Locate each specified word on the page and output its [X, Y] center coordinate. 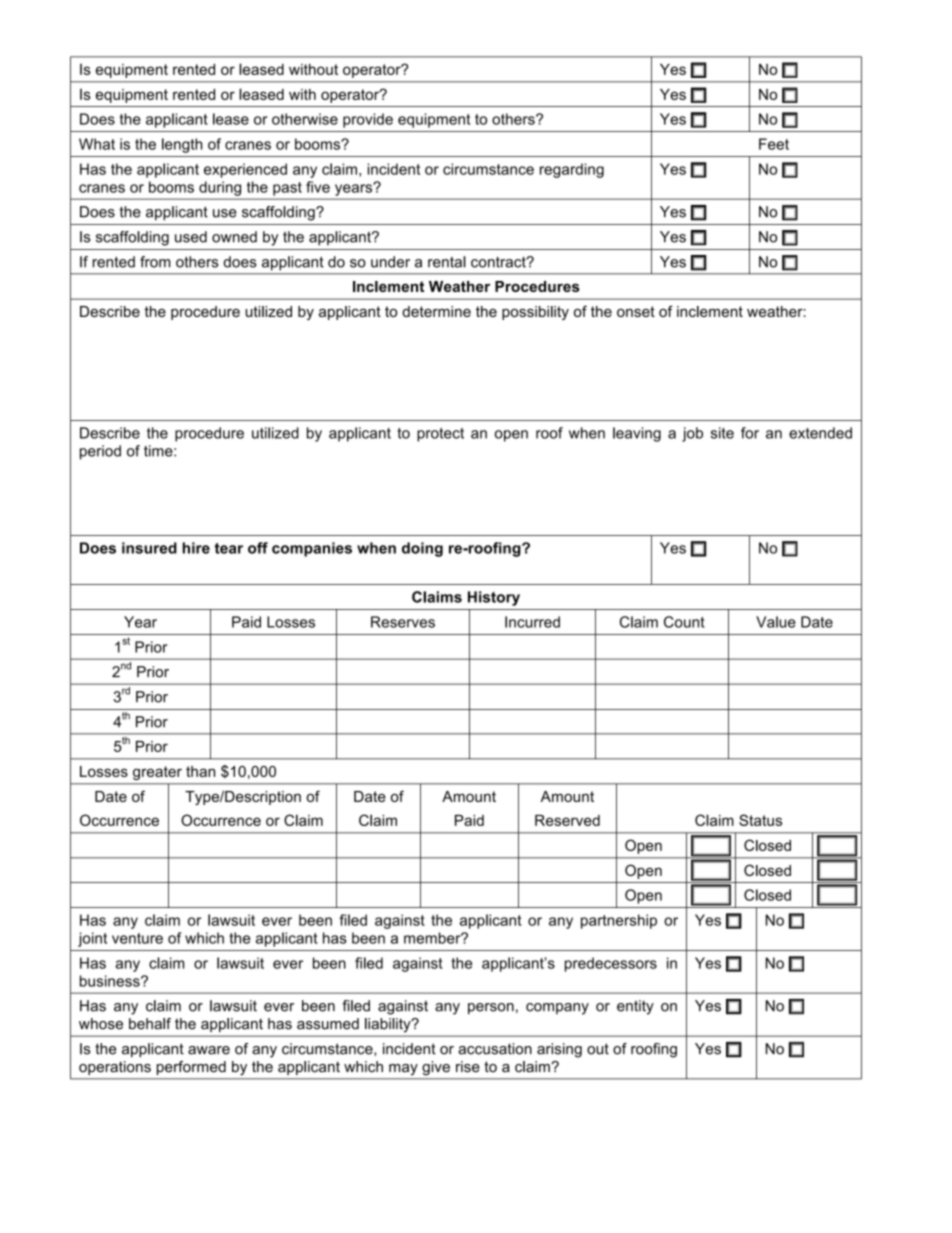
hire [196, 548]
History [494, 598]
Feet [774, 144]
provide [368, 120]
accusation [495, 1049]
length [182, 145]
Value [776, 622]
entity [635, 1007]
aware [209, 1050]
